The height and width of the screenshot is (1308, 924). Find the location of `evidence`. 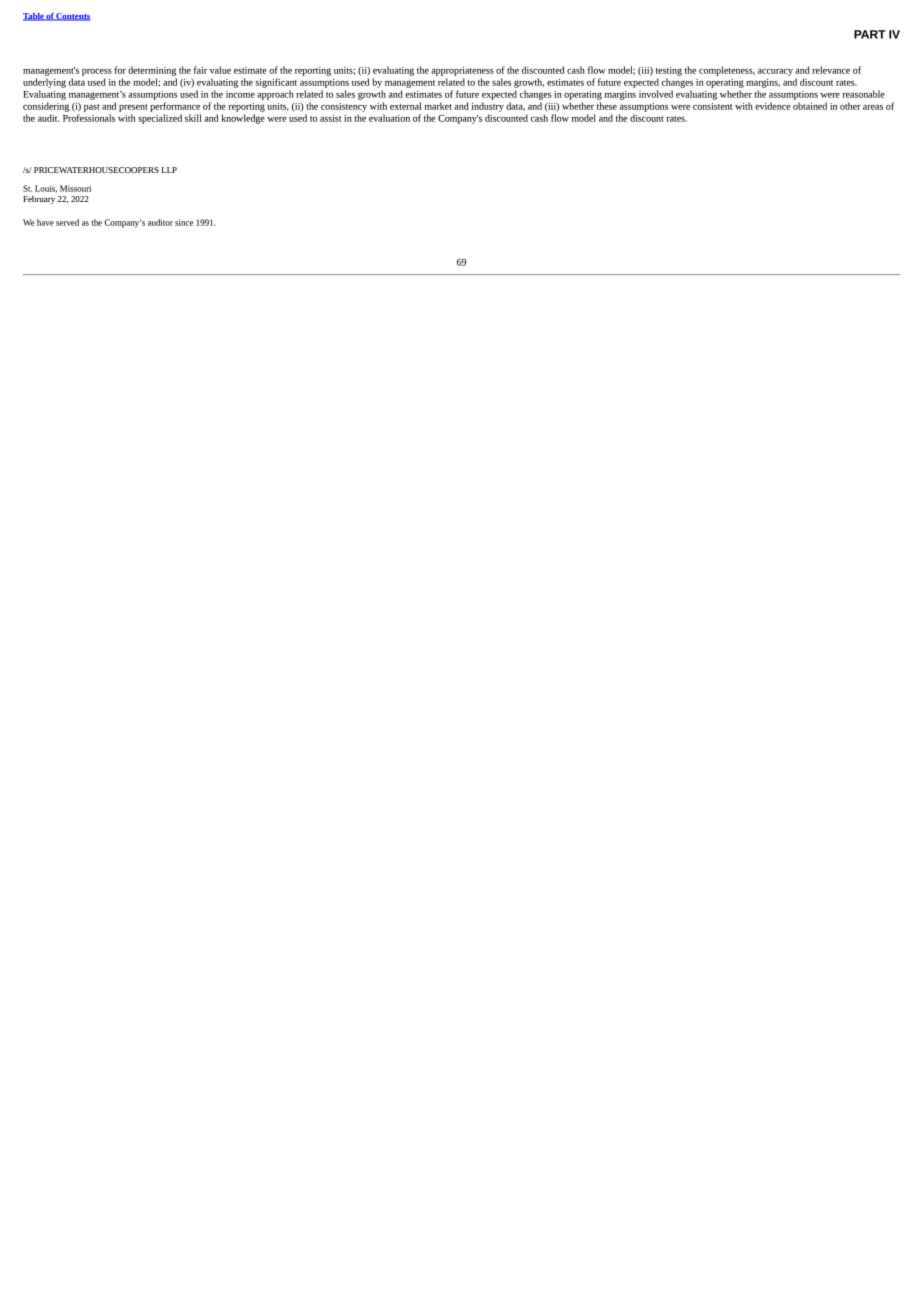

evidence is located at coordinates (773, 106).
